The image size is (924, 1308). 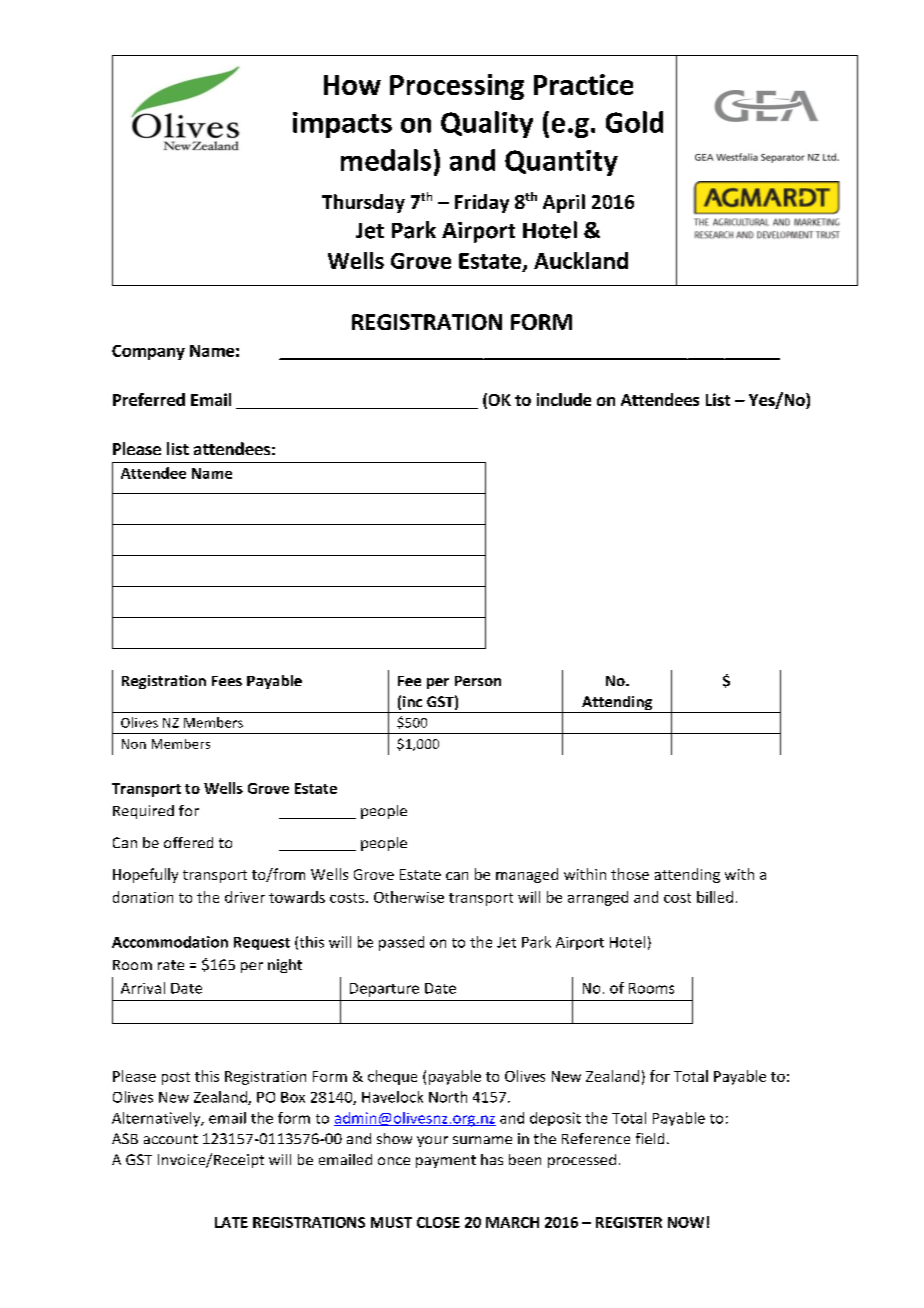 I want to click on payment, so click(x=446, y=1161).
